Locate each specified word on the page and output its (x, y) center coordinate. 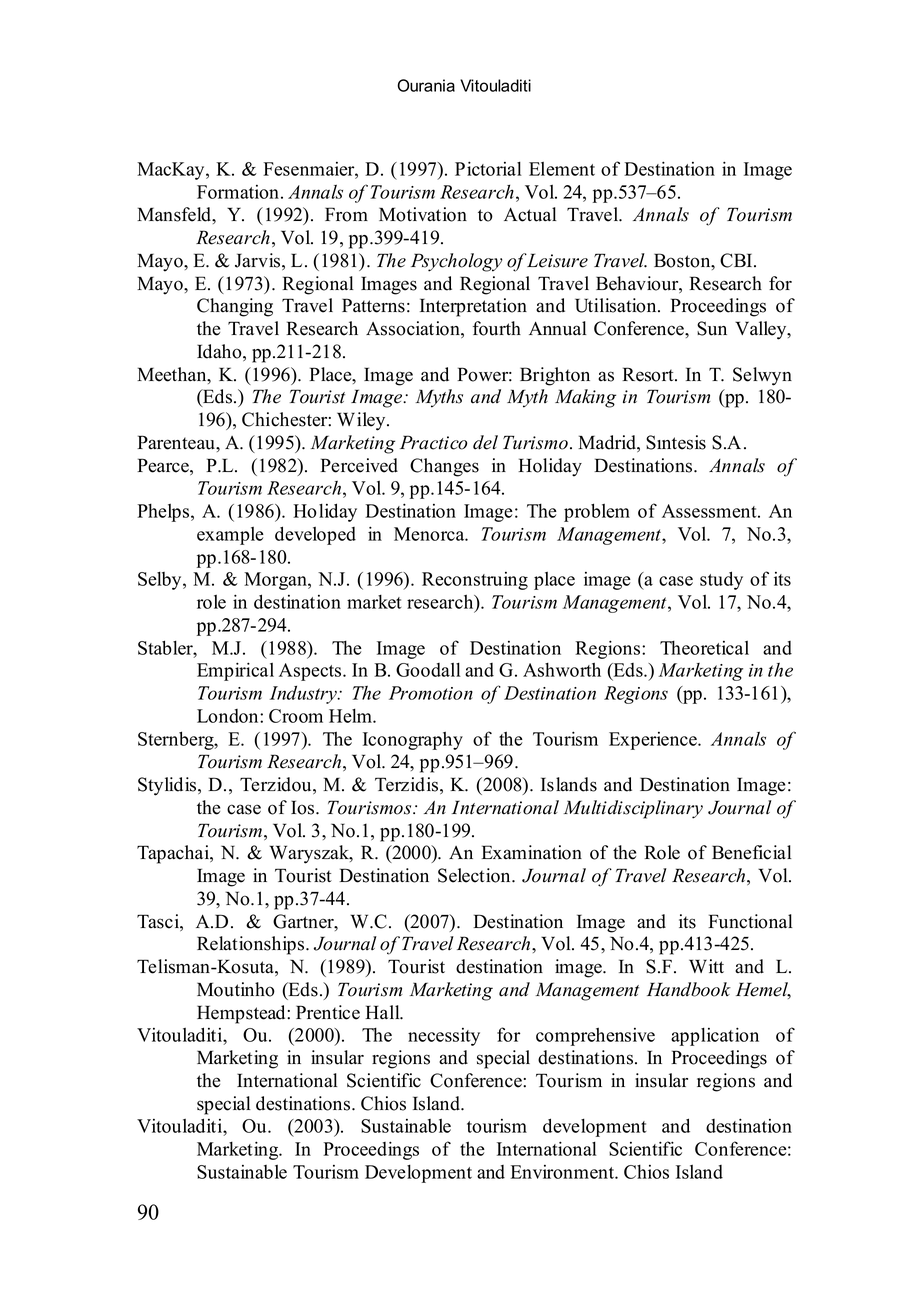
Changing (235, 307)
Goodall (428, 670)
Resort (649, 374)
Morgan (276, 581)
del (485, 442)
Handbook (689, 989)
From (346, 214)
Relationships (252, 945)
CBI (737, 260)
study (721, 580)
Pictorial (488, 168)
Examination (532, 852)
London (229, 716)
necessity (444, 1037)
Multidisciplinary (633, 809)
